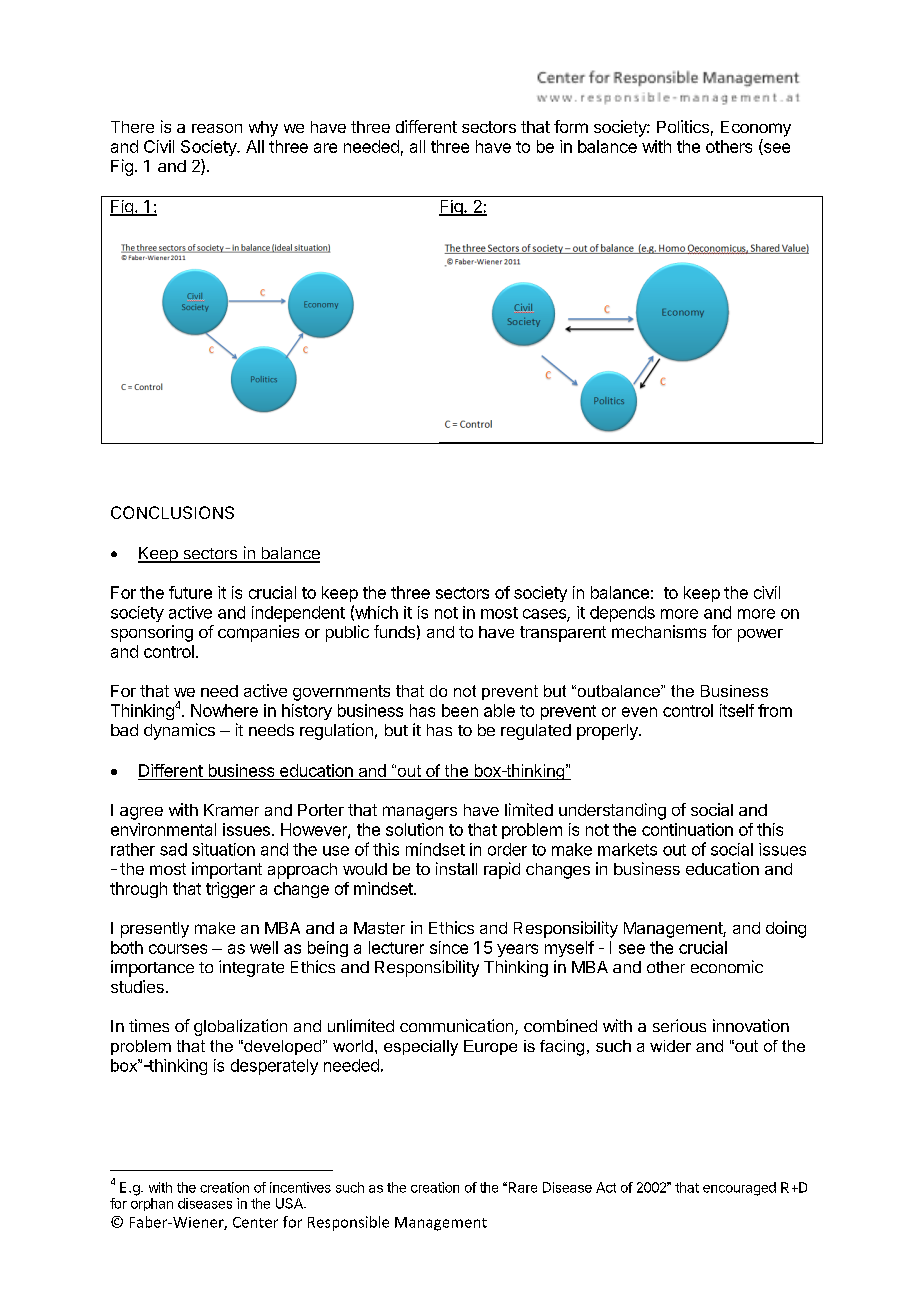 This screenshot has width=924, height=1308. I want to click on encouraged, so click(739, 1189).
